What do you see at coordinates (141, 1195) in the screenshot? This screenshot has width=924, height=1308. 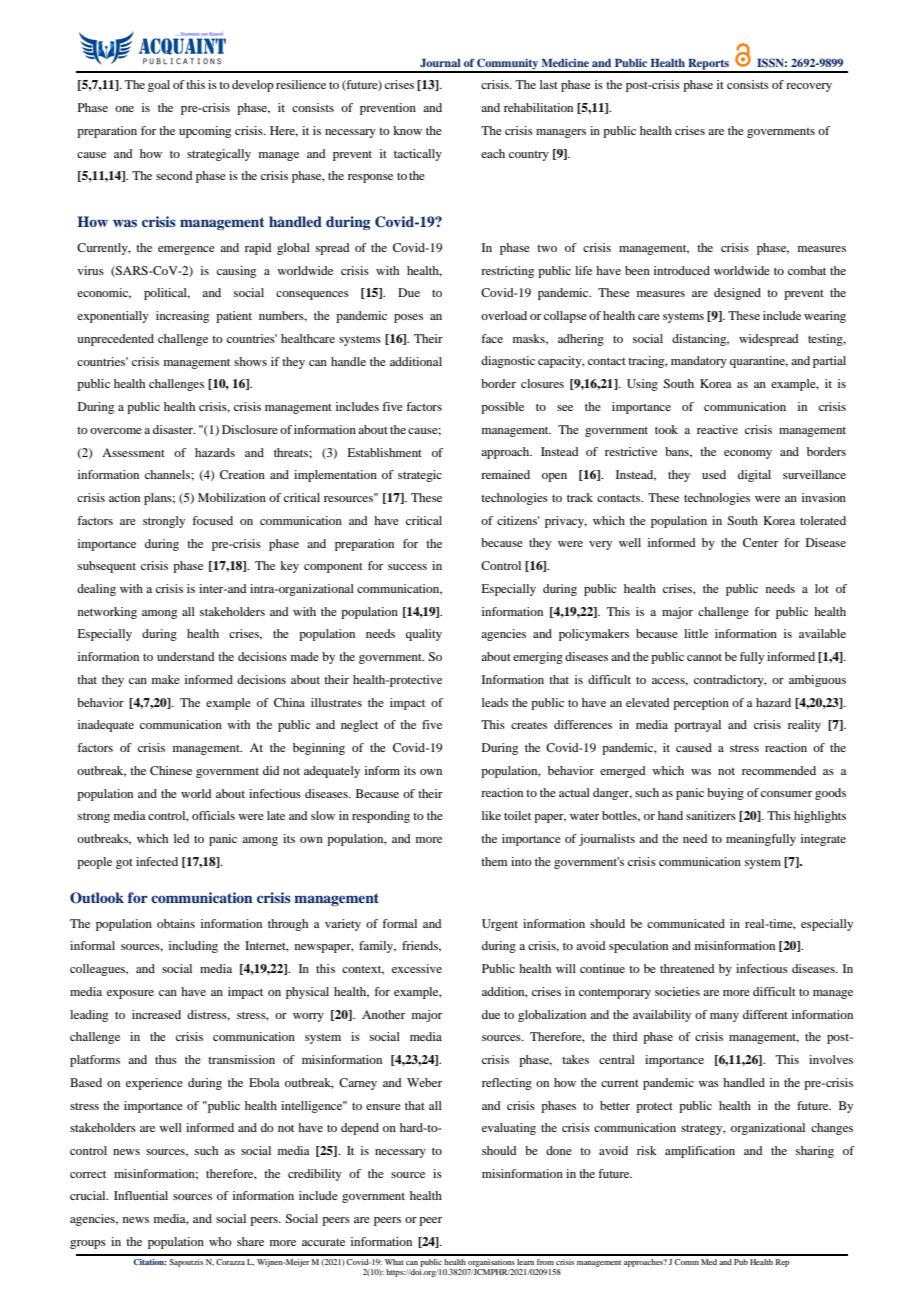 I see `Influential` at bounding box center [141, 1195].
